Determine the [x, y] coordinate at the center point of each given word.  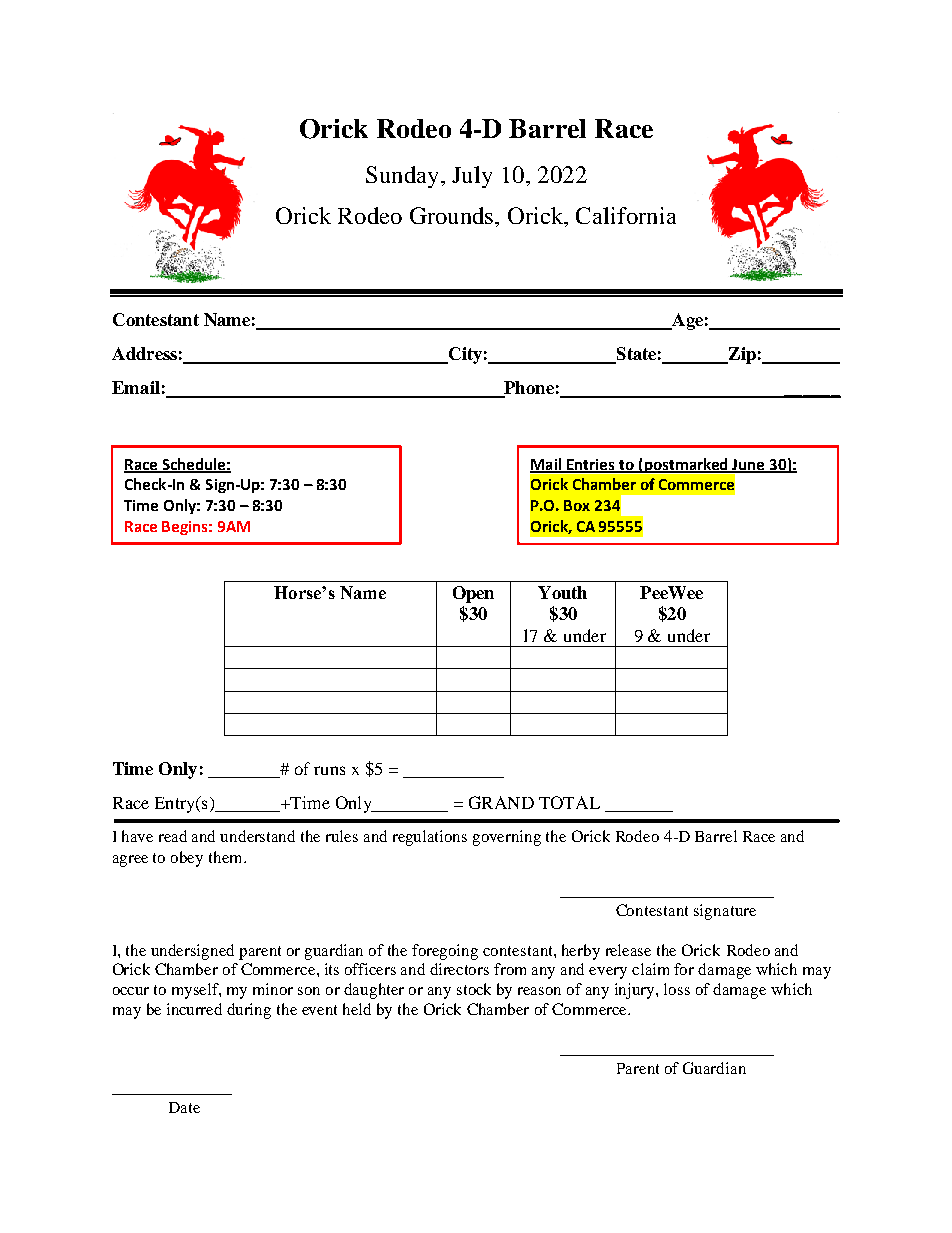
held [357, 1009]
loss [677, 989]
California [626, 215]
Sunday [404, 177]
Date [184, 1107]
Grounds [453, 215]
